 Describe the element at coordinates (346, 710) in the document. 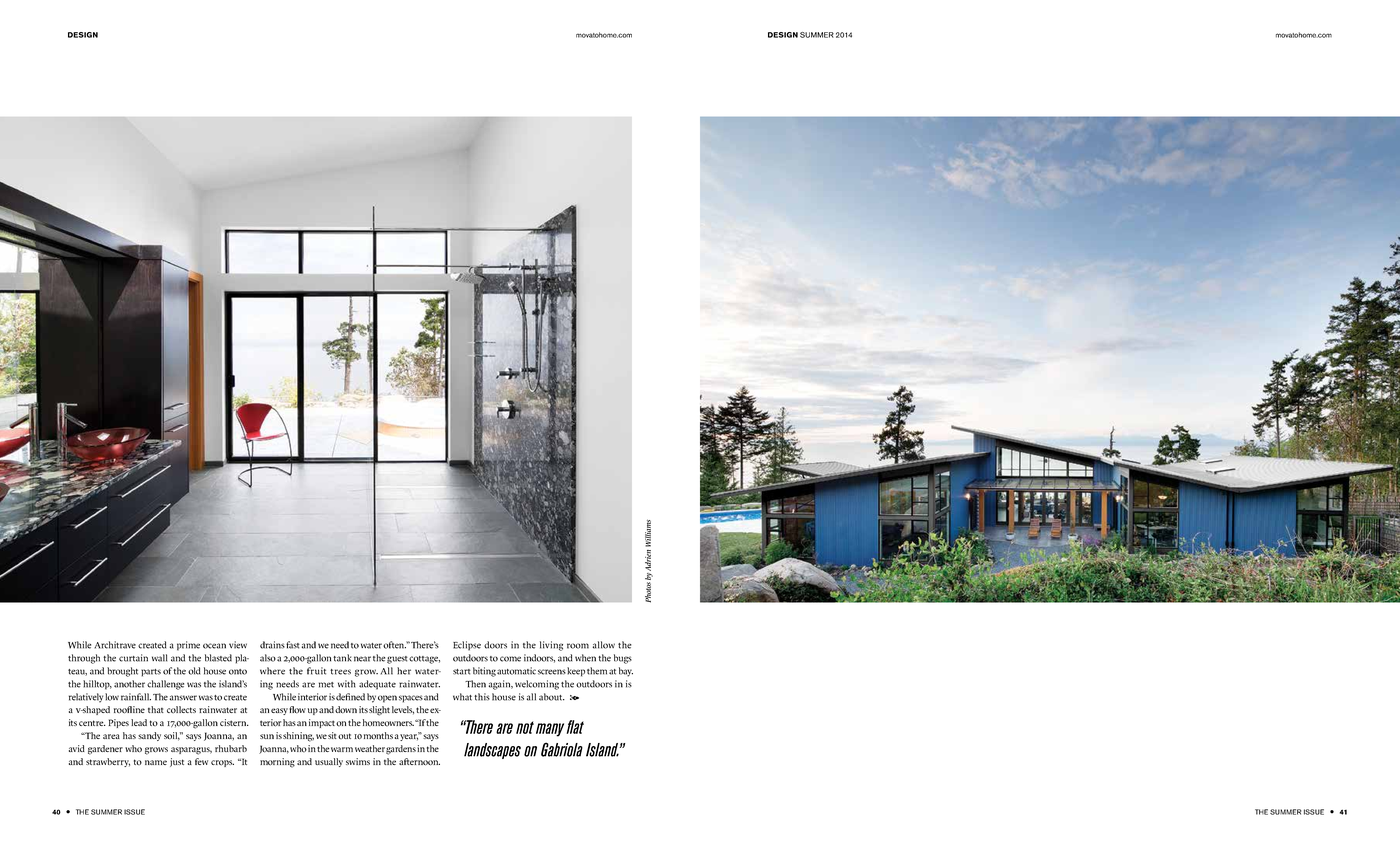

I see `down` at that location.
